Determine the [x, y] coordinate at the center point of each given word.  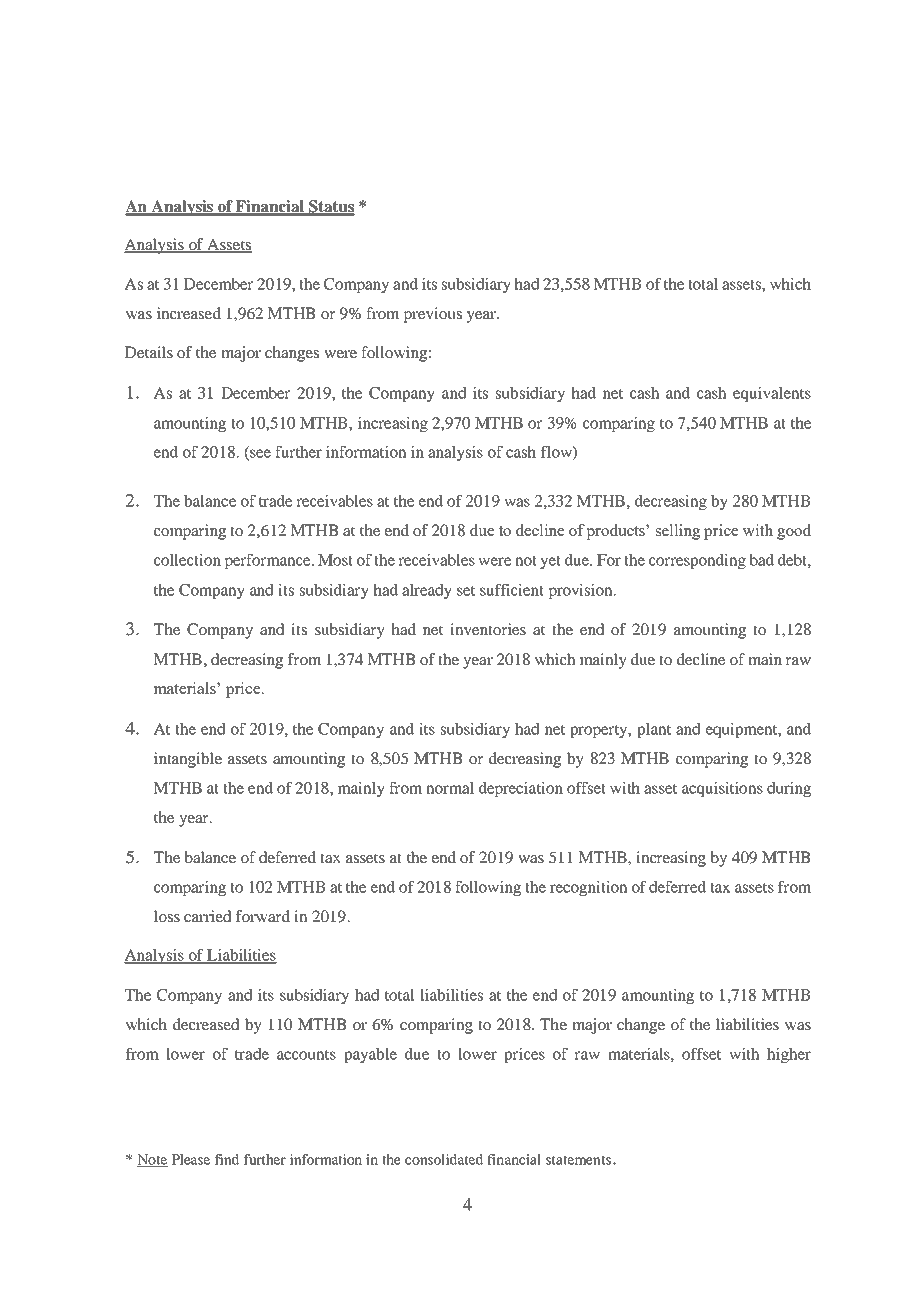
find [227, 1159]
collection [187, 560]
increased [189, 313]
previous [433, 315]
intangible [188, 760]
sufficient [512, 590]
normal [450, 788]
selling [678, 532]
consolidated [444, 1159]
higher [789, 1055]
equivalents [772, 394]
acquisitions [722, 789]
